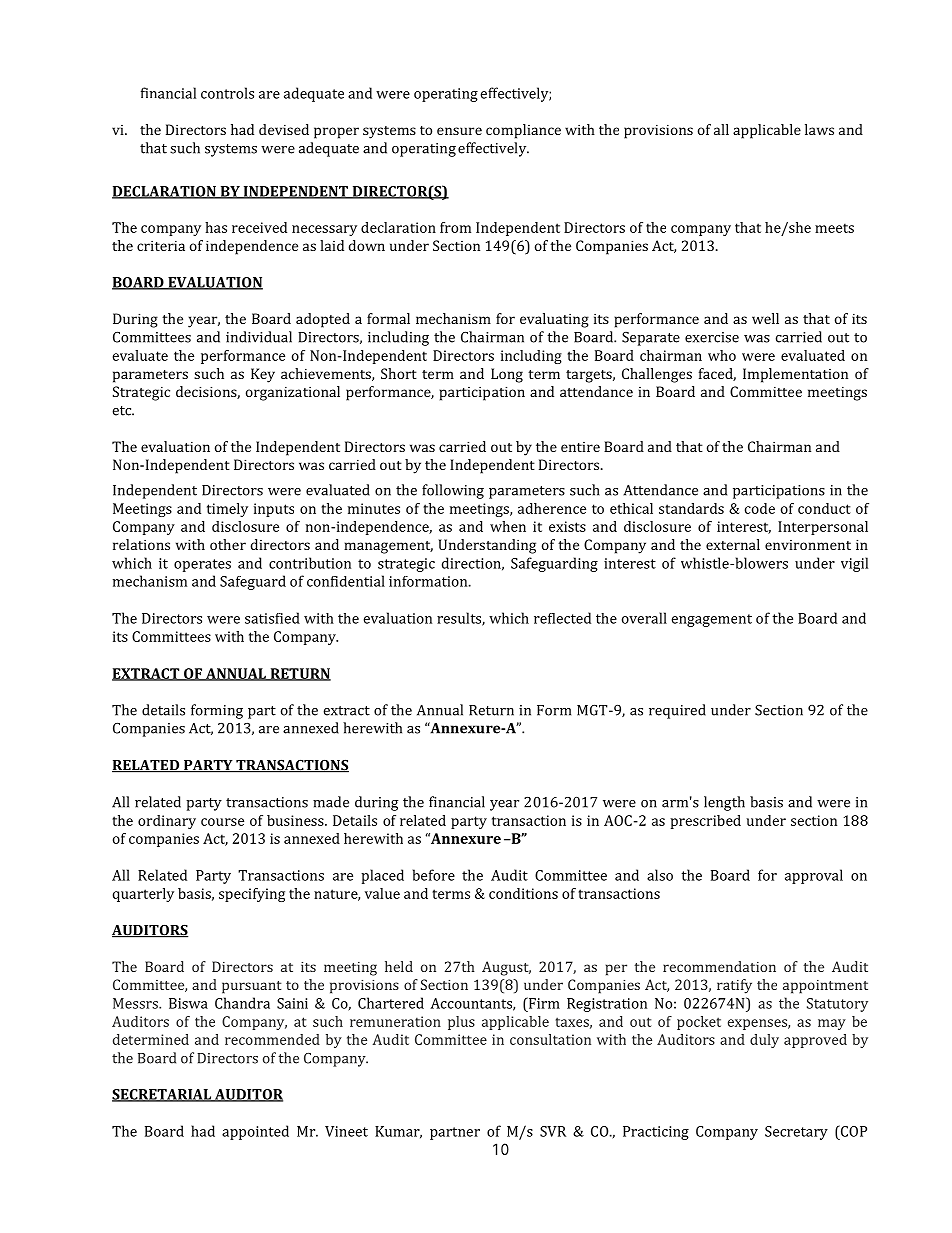 The height and width of the image is (1233, 952). What do you see at coordinates (712, 620) in the image?
I see `engagement` at bounding box center [712, 620].
